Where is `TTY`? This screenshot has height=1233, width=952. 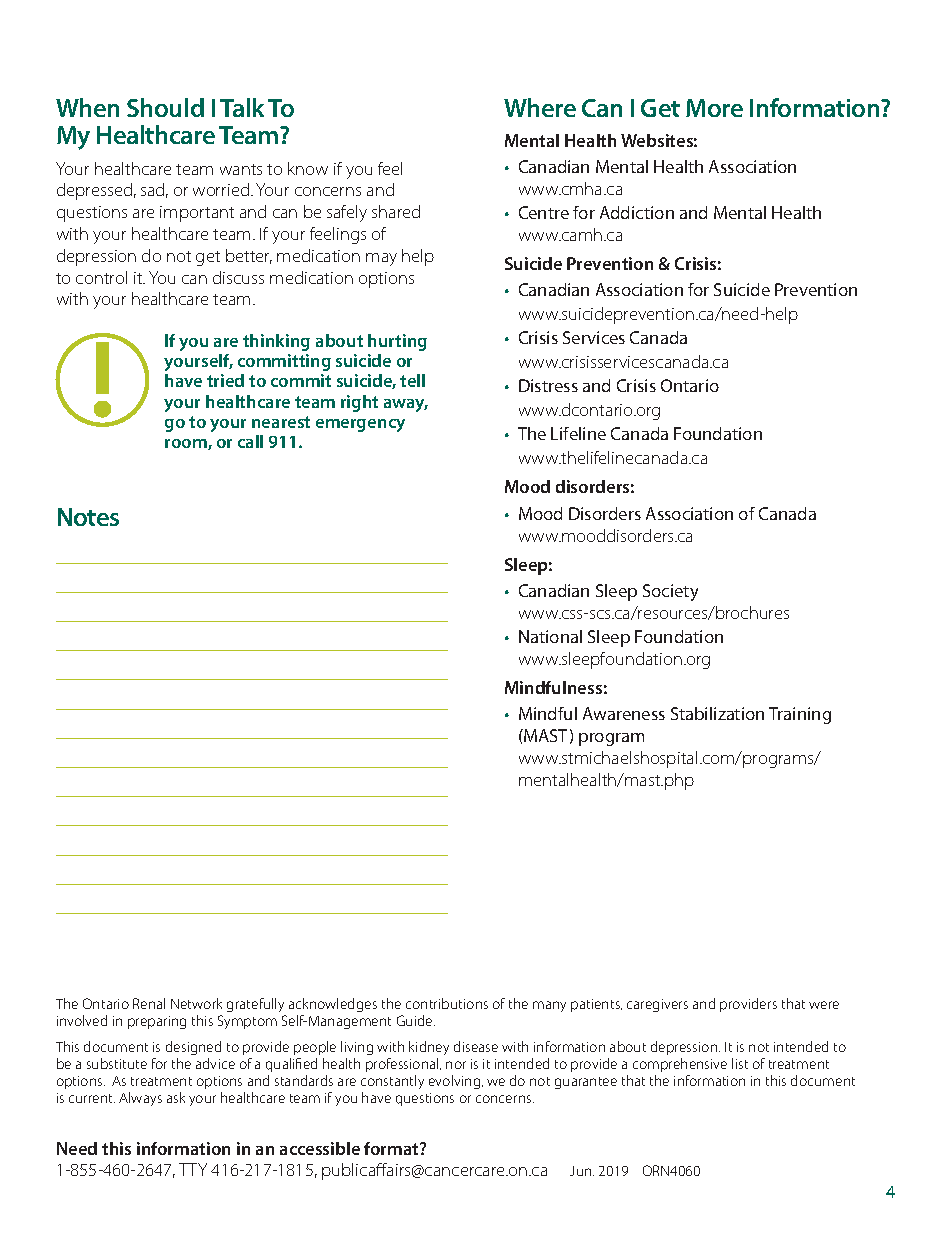 TTY is located at coordinates (193, 1169).
